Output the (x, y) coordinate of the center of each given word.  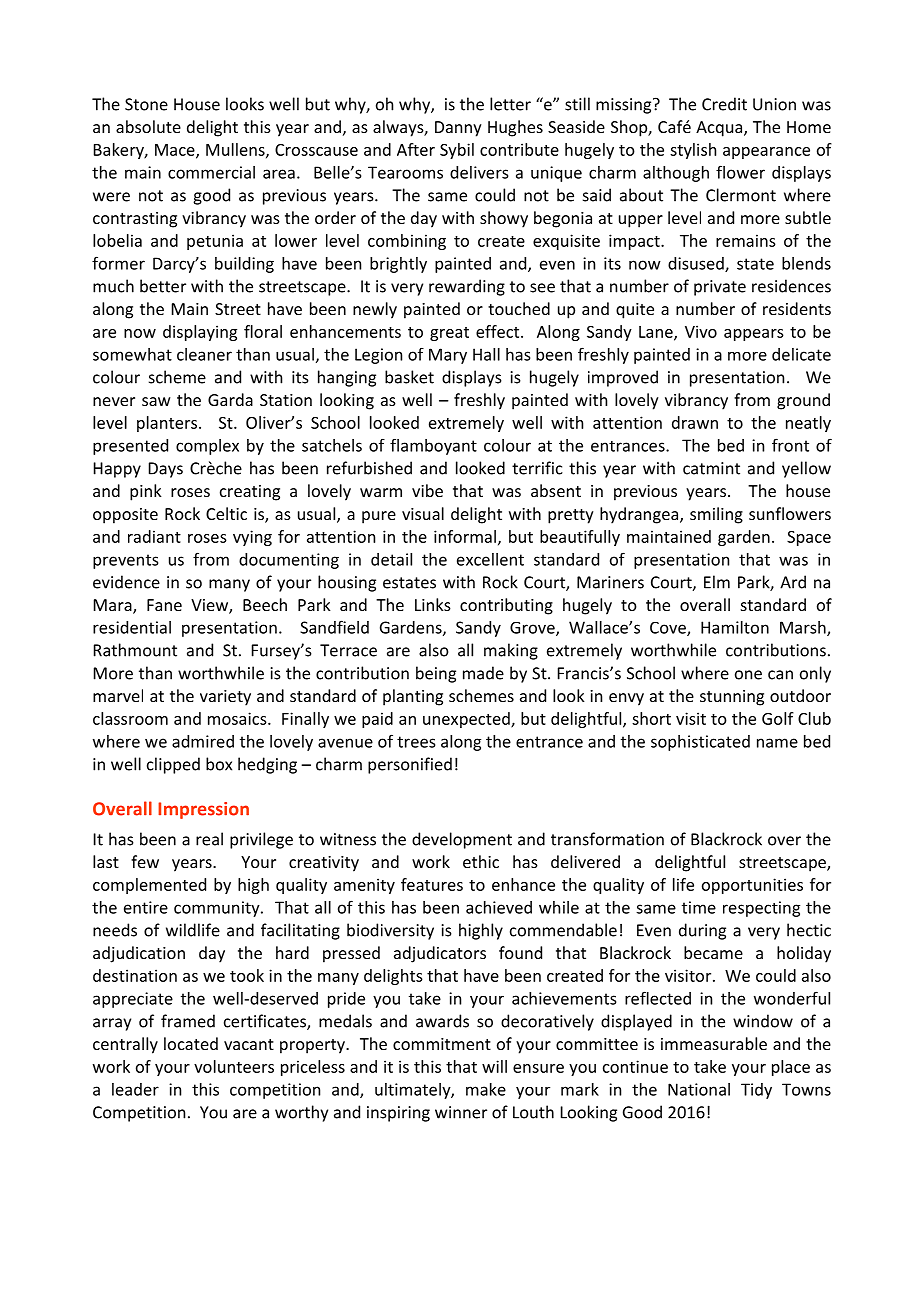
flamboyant (433, 447)
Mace (176, 151)
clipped (173, 765)
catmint (711, 468)
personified (410, 765)
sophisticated (700, 743)
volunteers (234, 1066)
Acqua (720, 129)
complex (207, 447)
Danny (458, 129)
